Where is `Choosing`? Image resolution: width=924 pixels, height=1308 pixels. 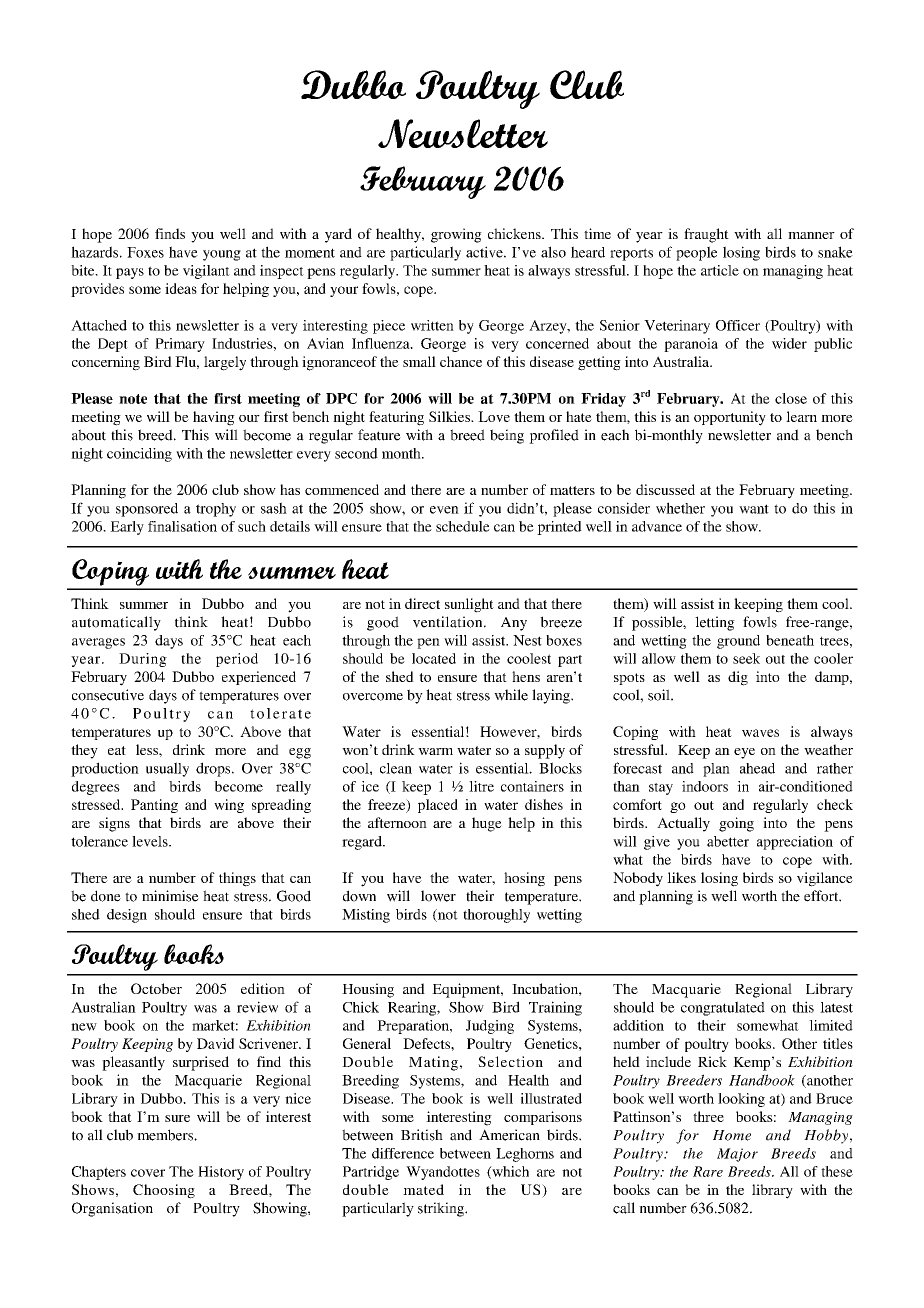
Choosing is located at coordinates (164, 1191).
